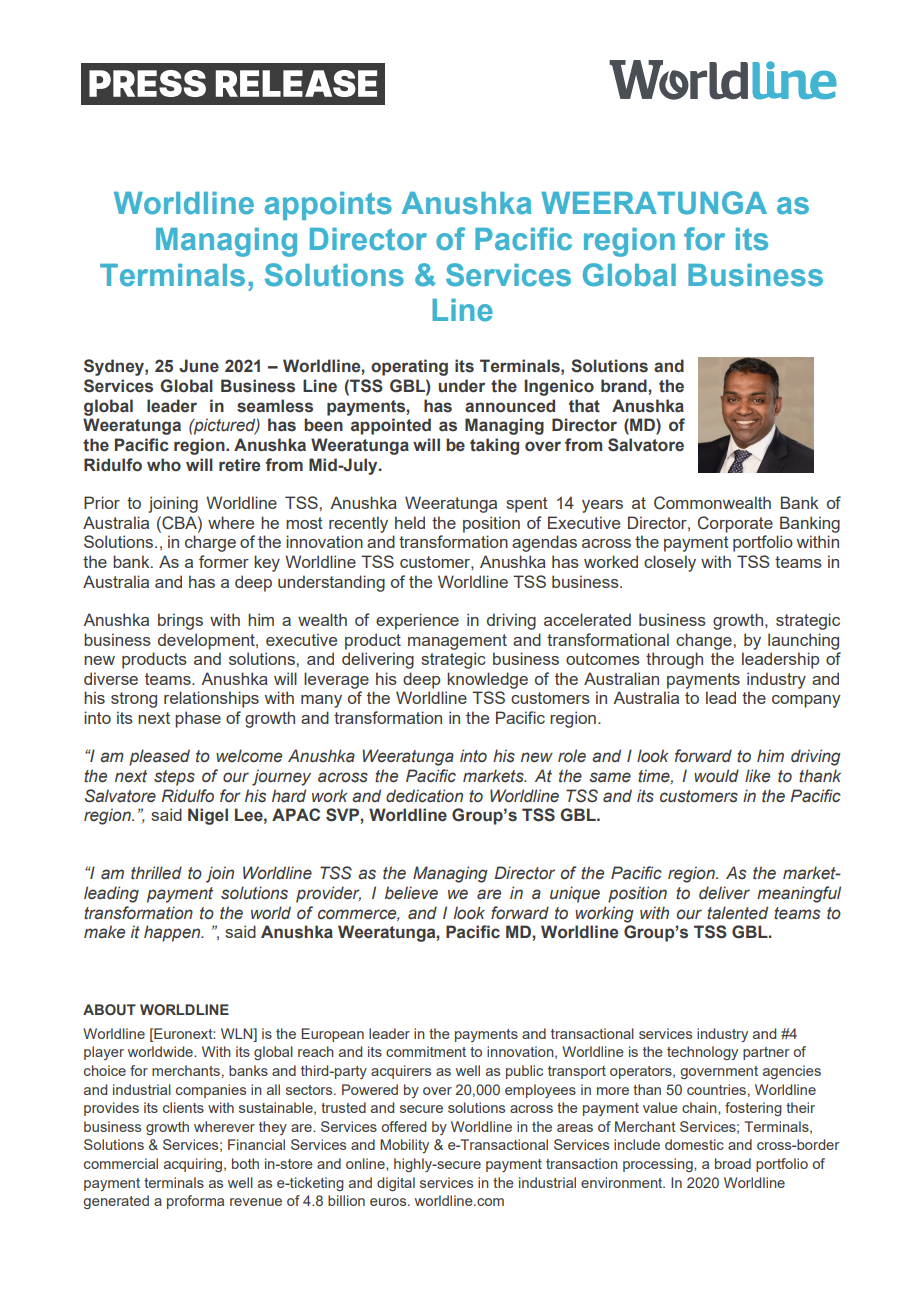  Describe the element at coordinates (396, 1184) in the screenshot. I see `digital` at that location.
